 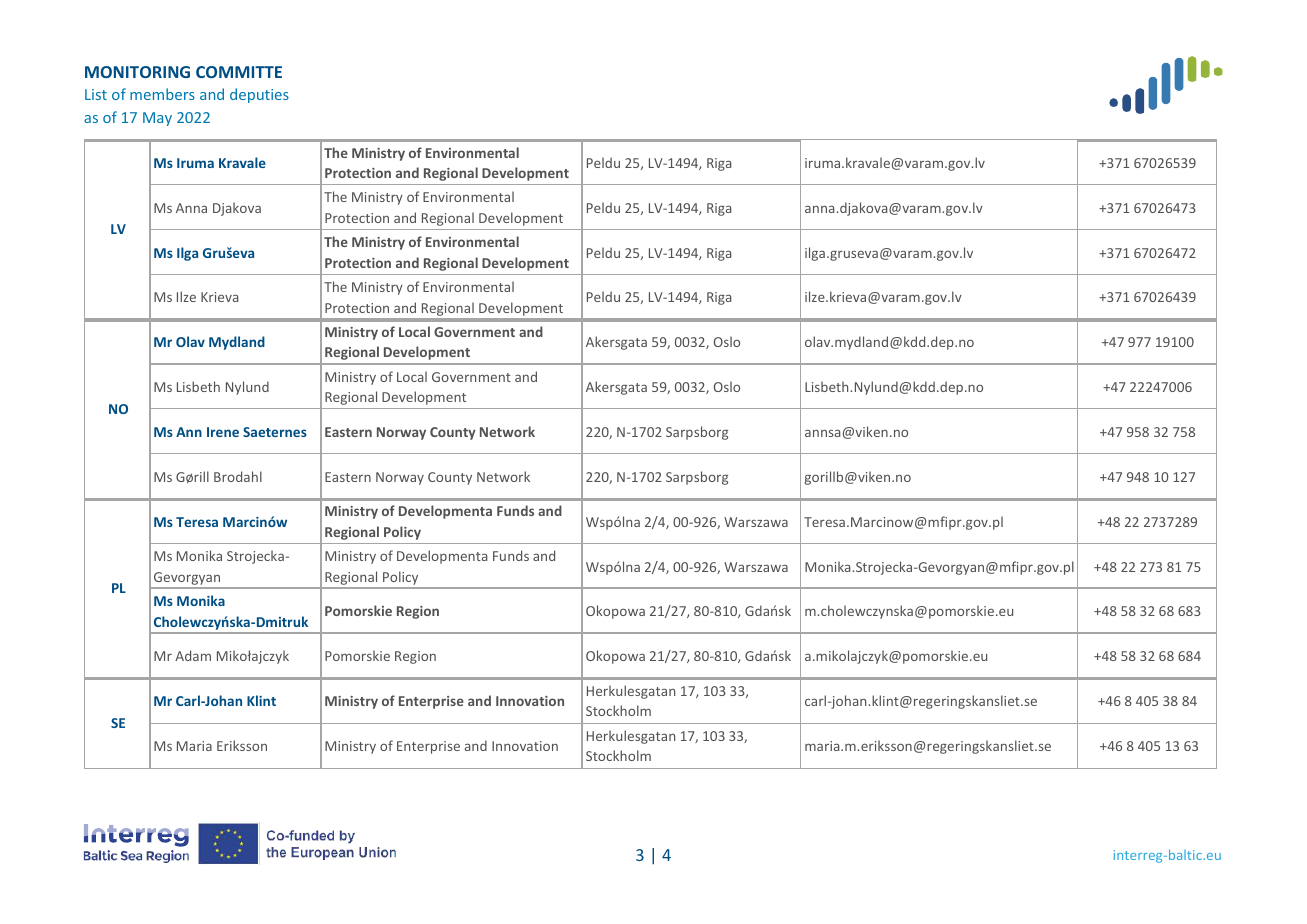 I want to click on May, so click(x=157, y=119).
